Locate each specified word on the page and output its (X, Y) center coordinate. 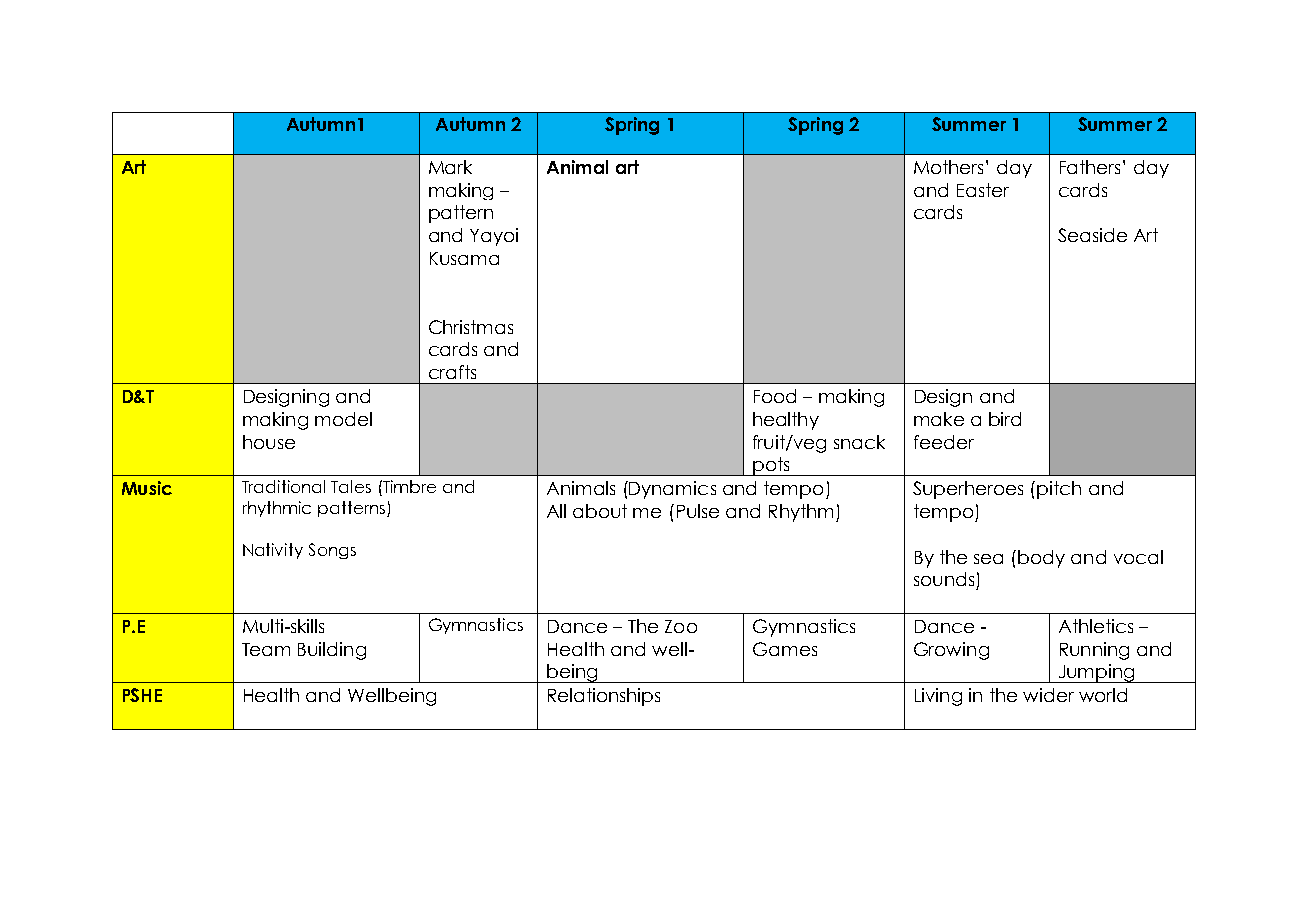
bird (1005, 419)
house (269, 442)
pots (771, 466)
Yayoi (494, 237)
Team (266, 649)
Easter (983, 190)
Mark (450, 167)
